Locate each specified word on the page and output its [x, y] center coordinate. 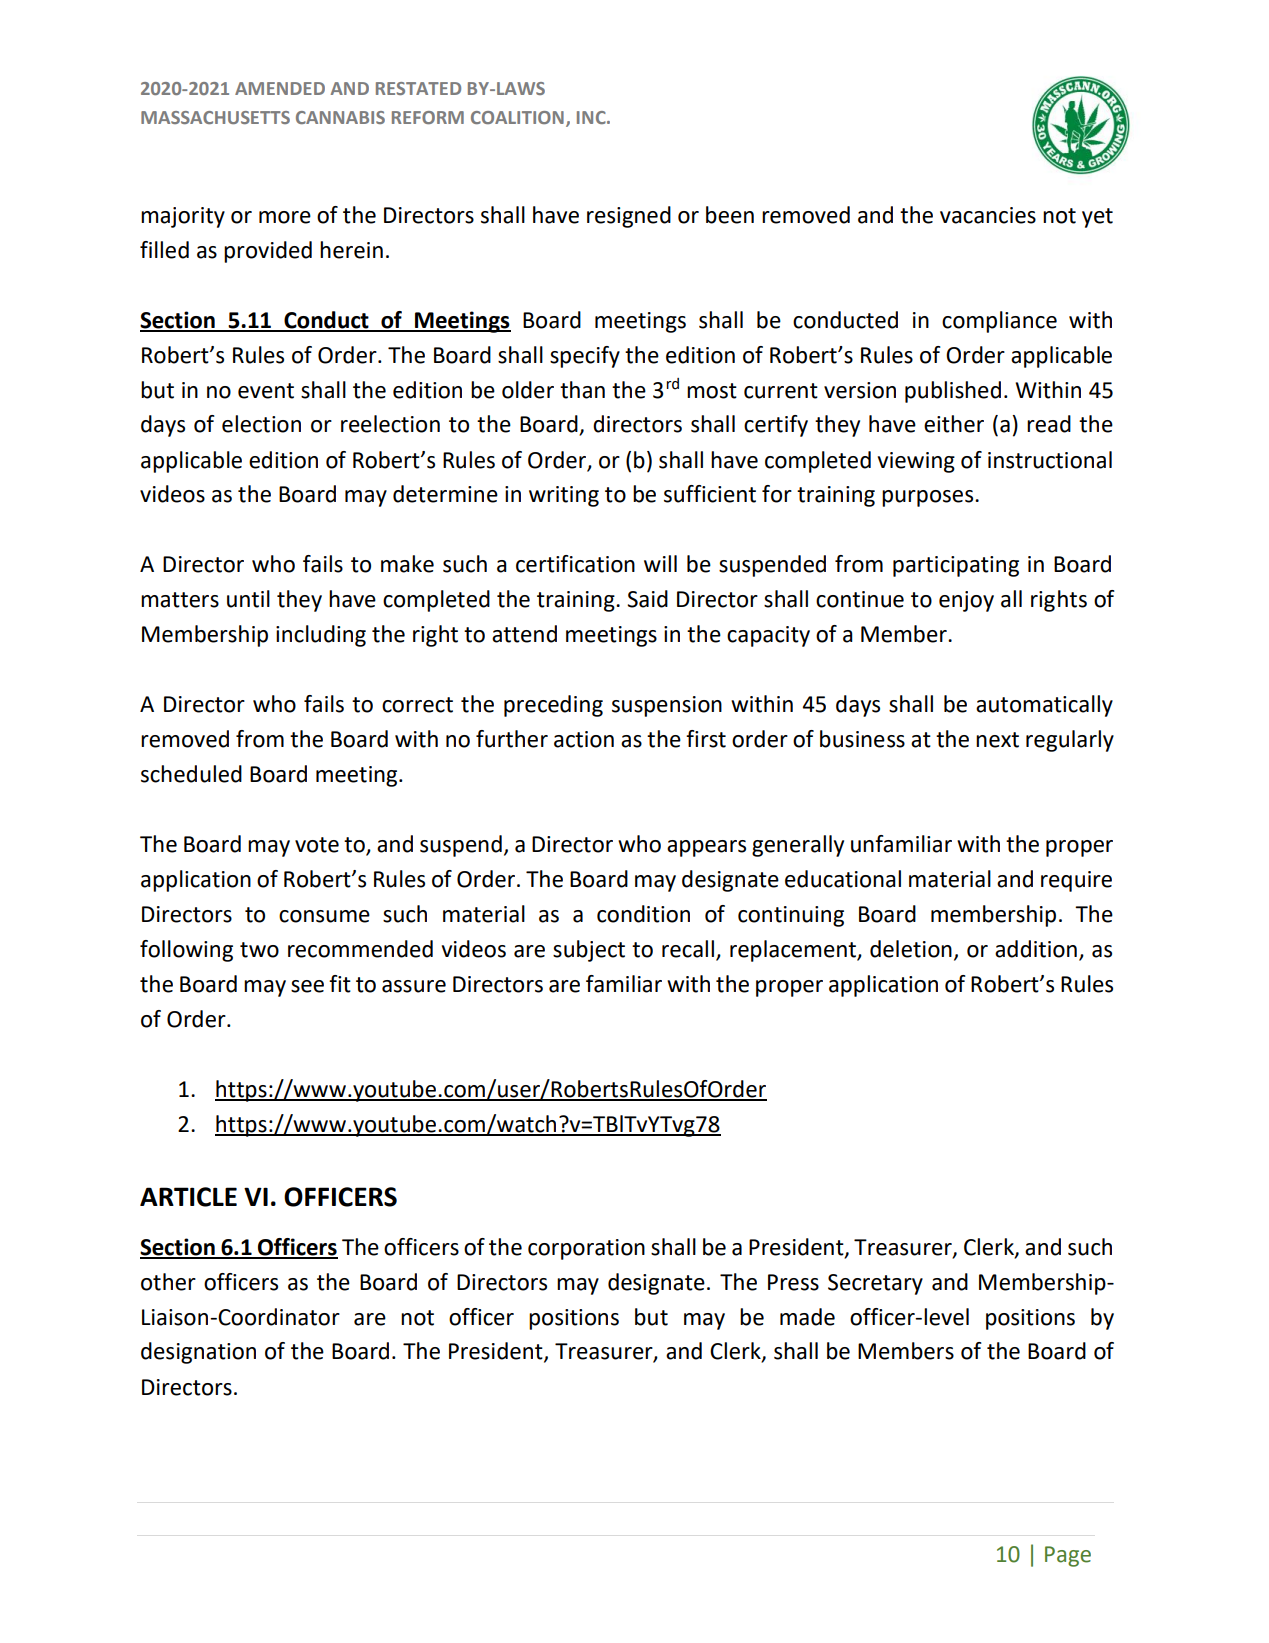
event [266, 391]
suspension [667, 706]
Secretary [875, 1284]
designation [198, 1353]
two [259, 950]
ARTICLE [188, 1197]
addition [1036, 949]
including [321, 636]
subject [589, 951]
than [582, 390]
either [954, 424]
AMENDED [280, 88]
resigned [629, 217]
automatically [1044, 706]
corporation [586, 1249]
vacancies [988, 215]
